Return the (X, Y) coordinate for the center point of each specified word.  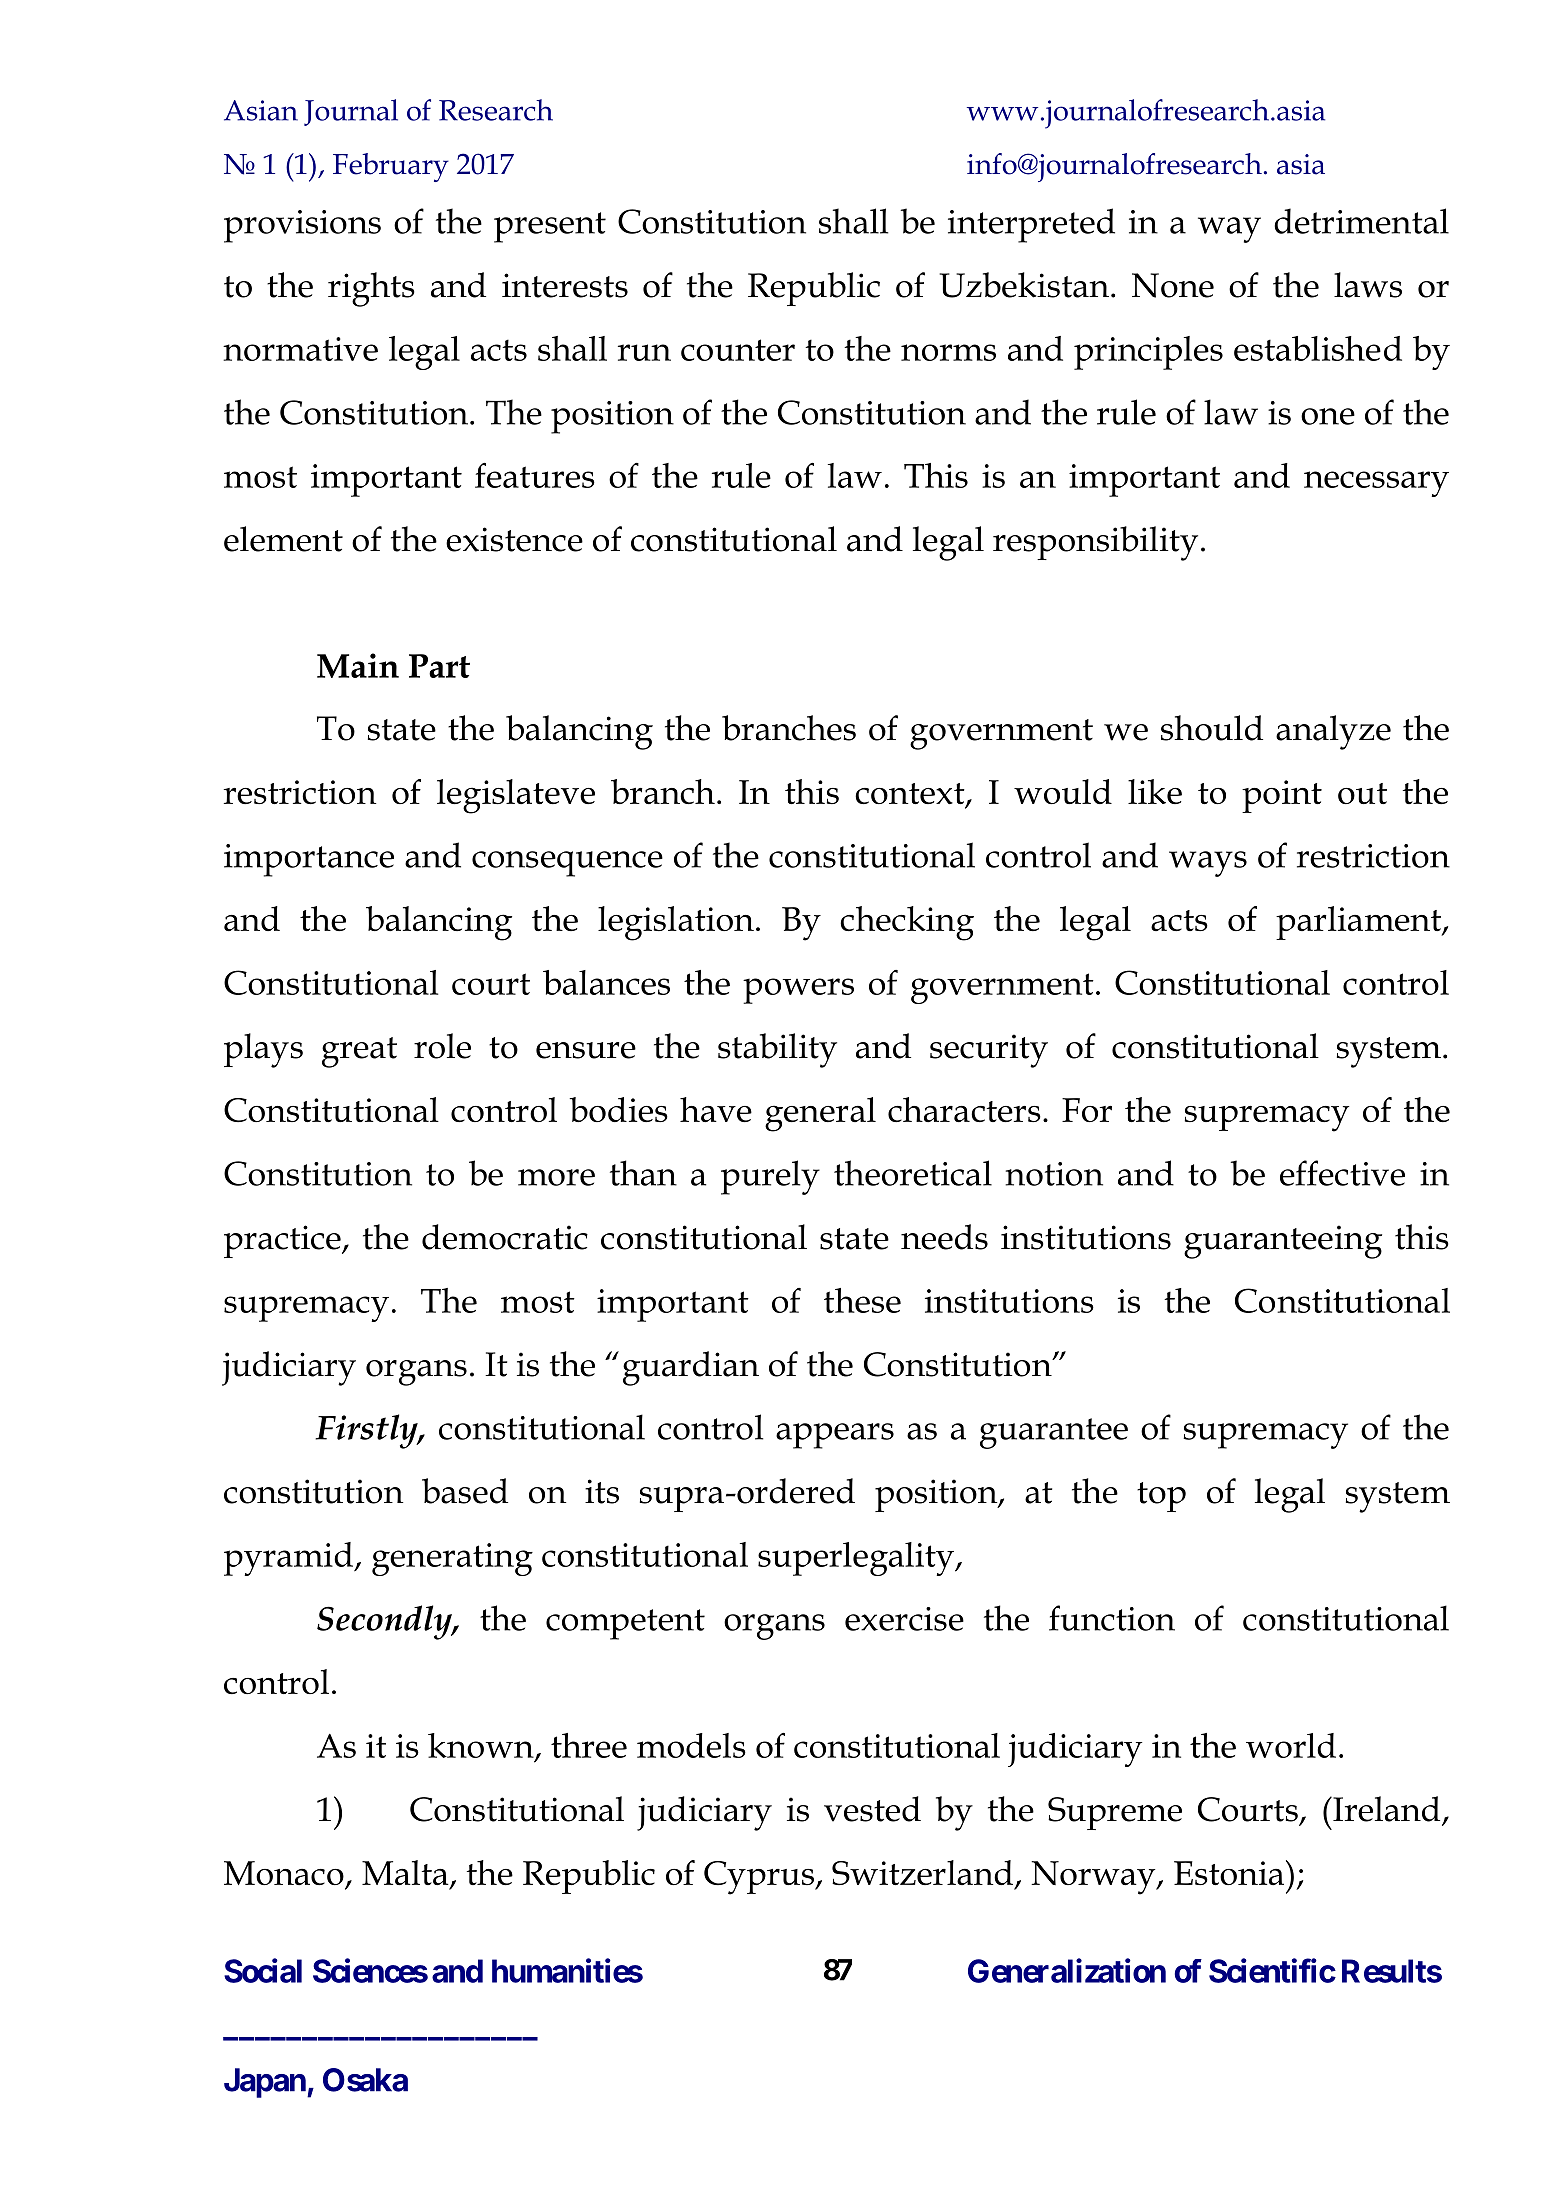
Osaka (365, 2080)
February (391, 167)
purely (770, 1177)
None (1173, 285)
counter (738, 350)
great (359, 1052)
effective (1342, 1173)
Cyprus (760, 1878)
